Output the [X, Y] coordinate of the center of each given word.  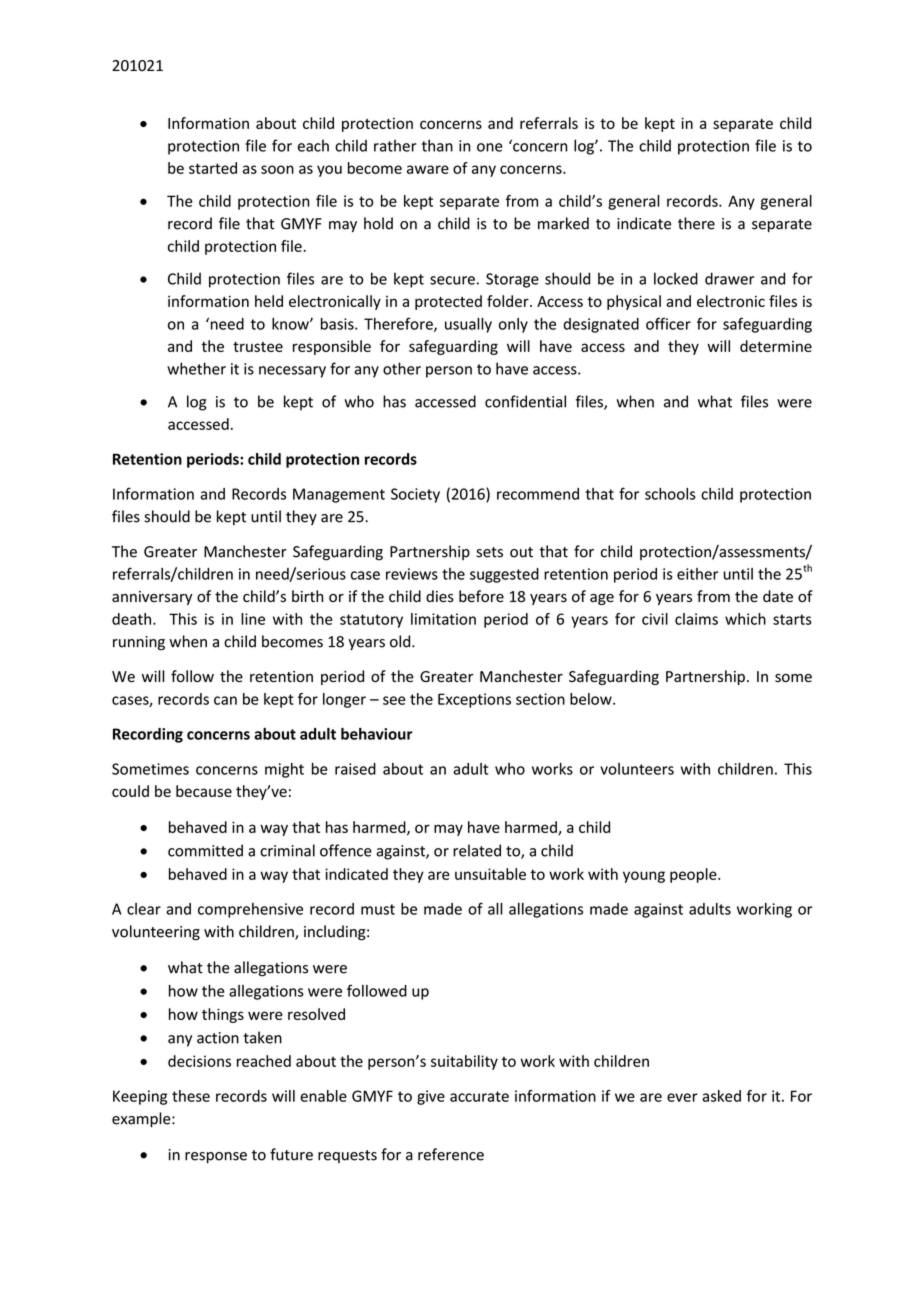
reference [451, 1154]
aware [428, 169]
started [213, 168]
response [216, 1157]
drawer [729, 278]
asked [721, 1096]
